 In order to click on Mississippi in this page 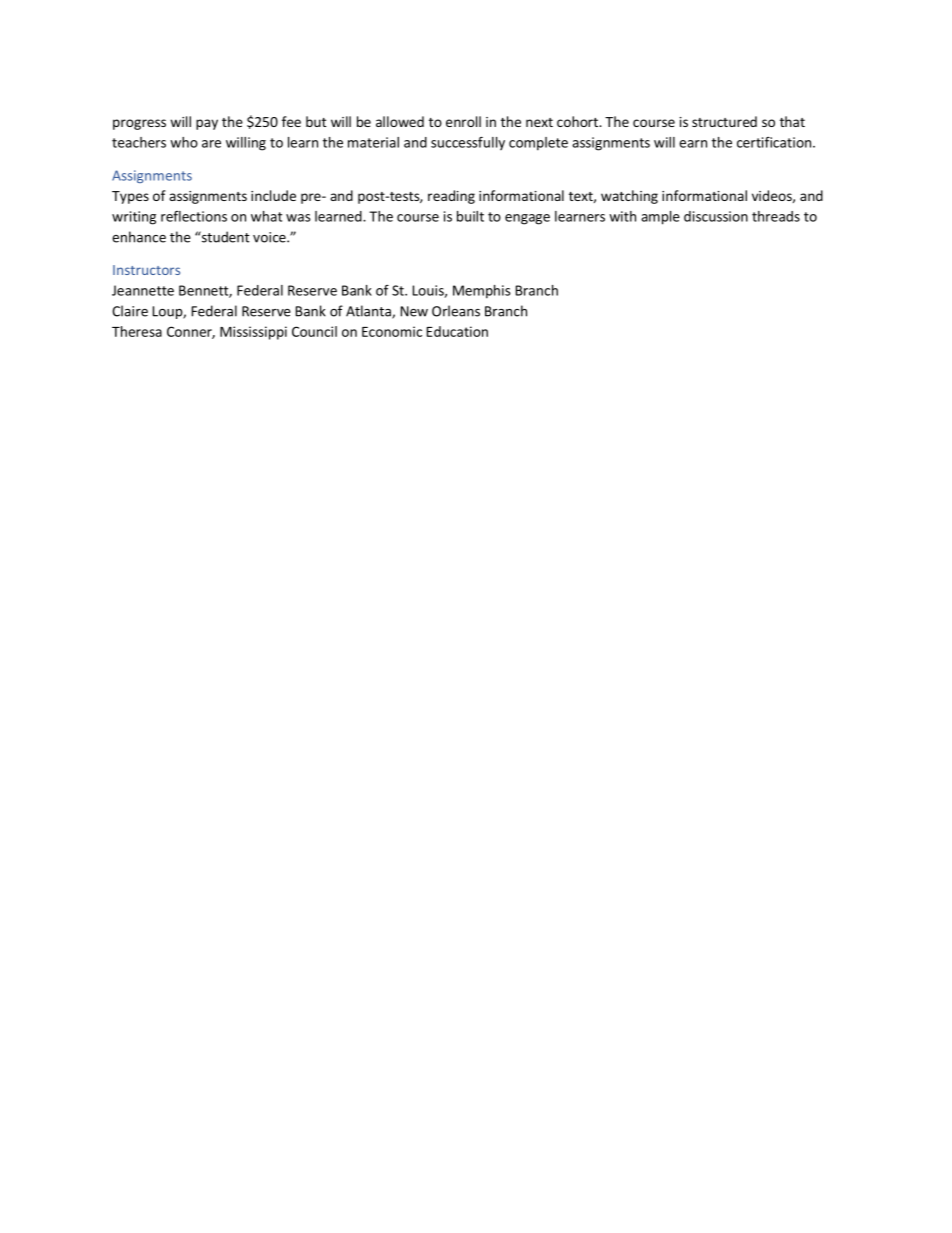, I will do `click(253, 333)`.
